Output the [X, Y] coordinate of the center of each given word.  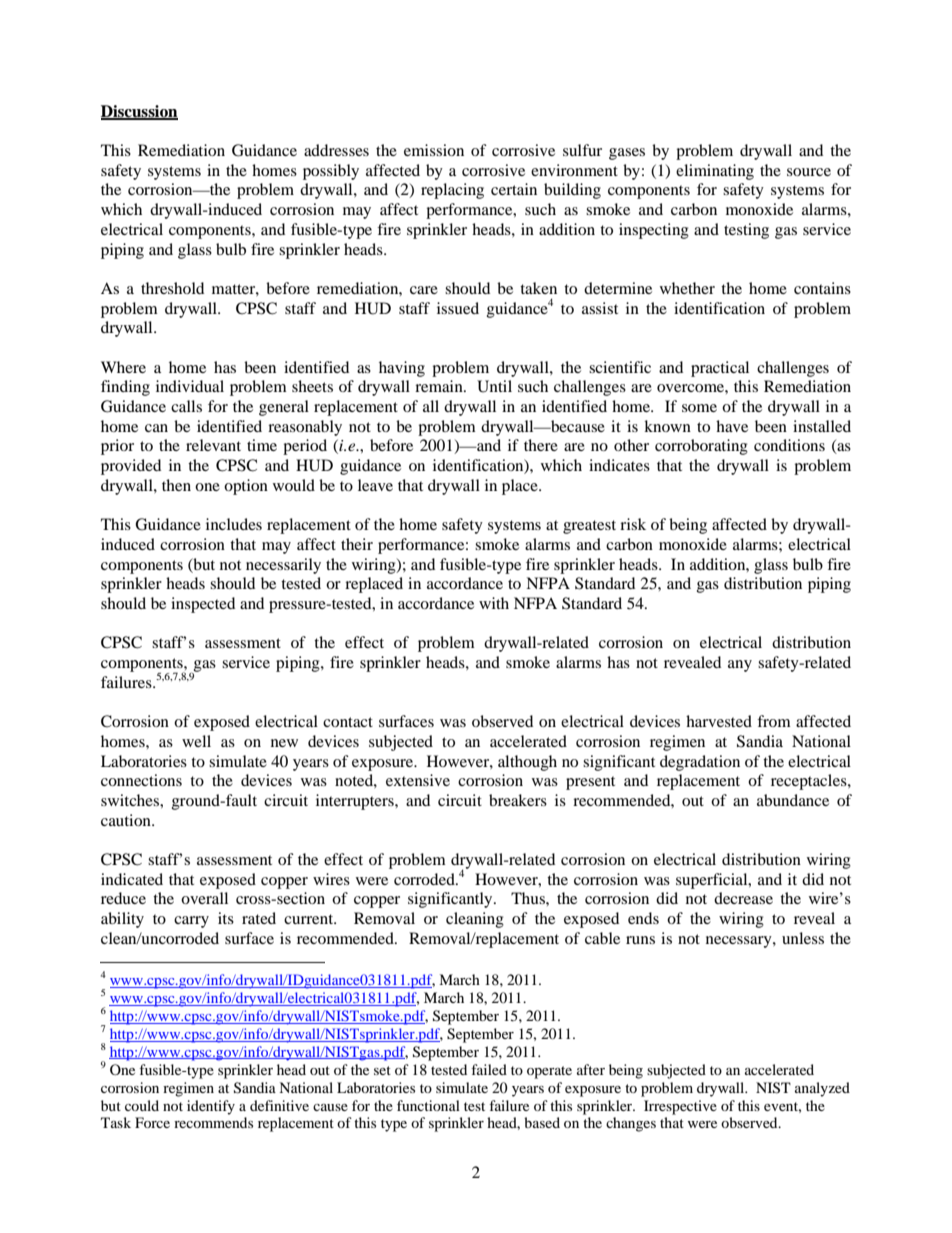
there [541, 445]
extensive [418, 780]
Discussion [139, 112]
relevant [213, 445]
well [196, 741]
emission [434, 150]
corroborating [701, 447]
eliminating [715, 172]
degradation [700, 763]
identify [211, 1107]
